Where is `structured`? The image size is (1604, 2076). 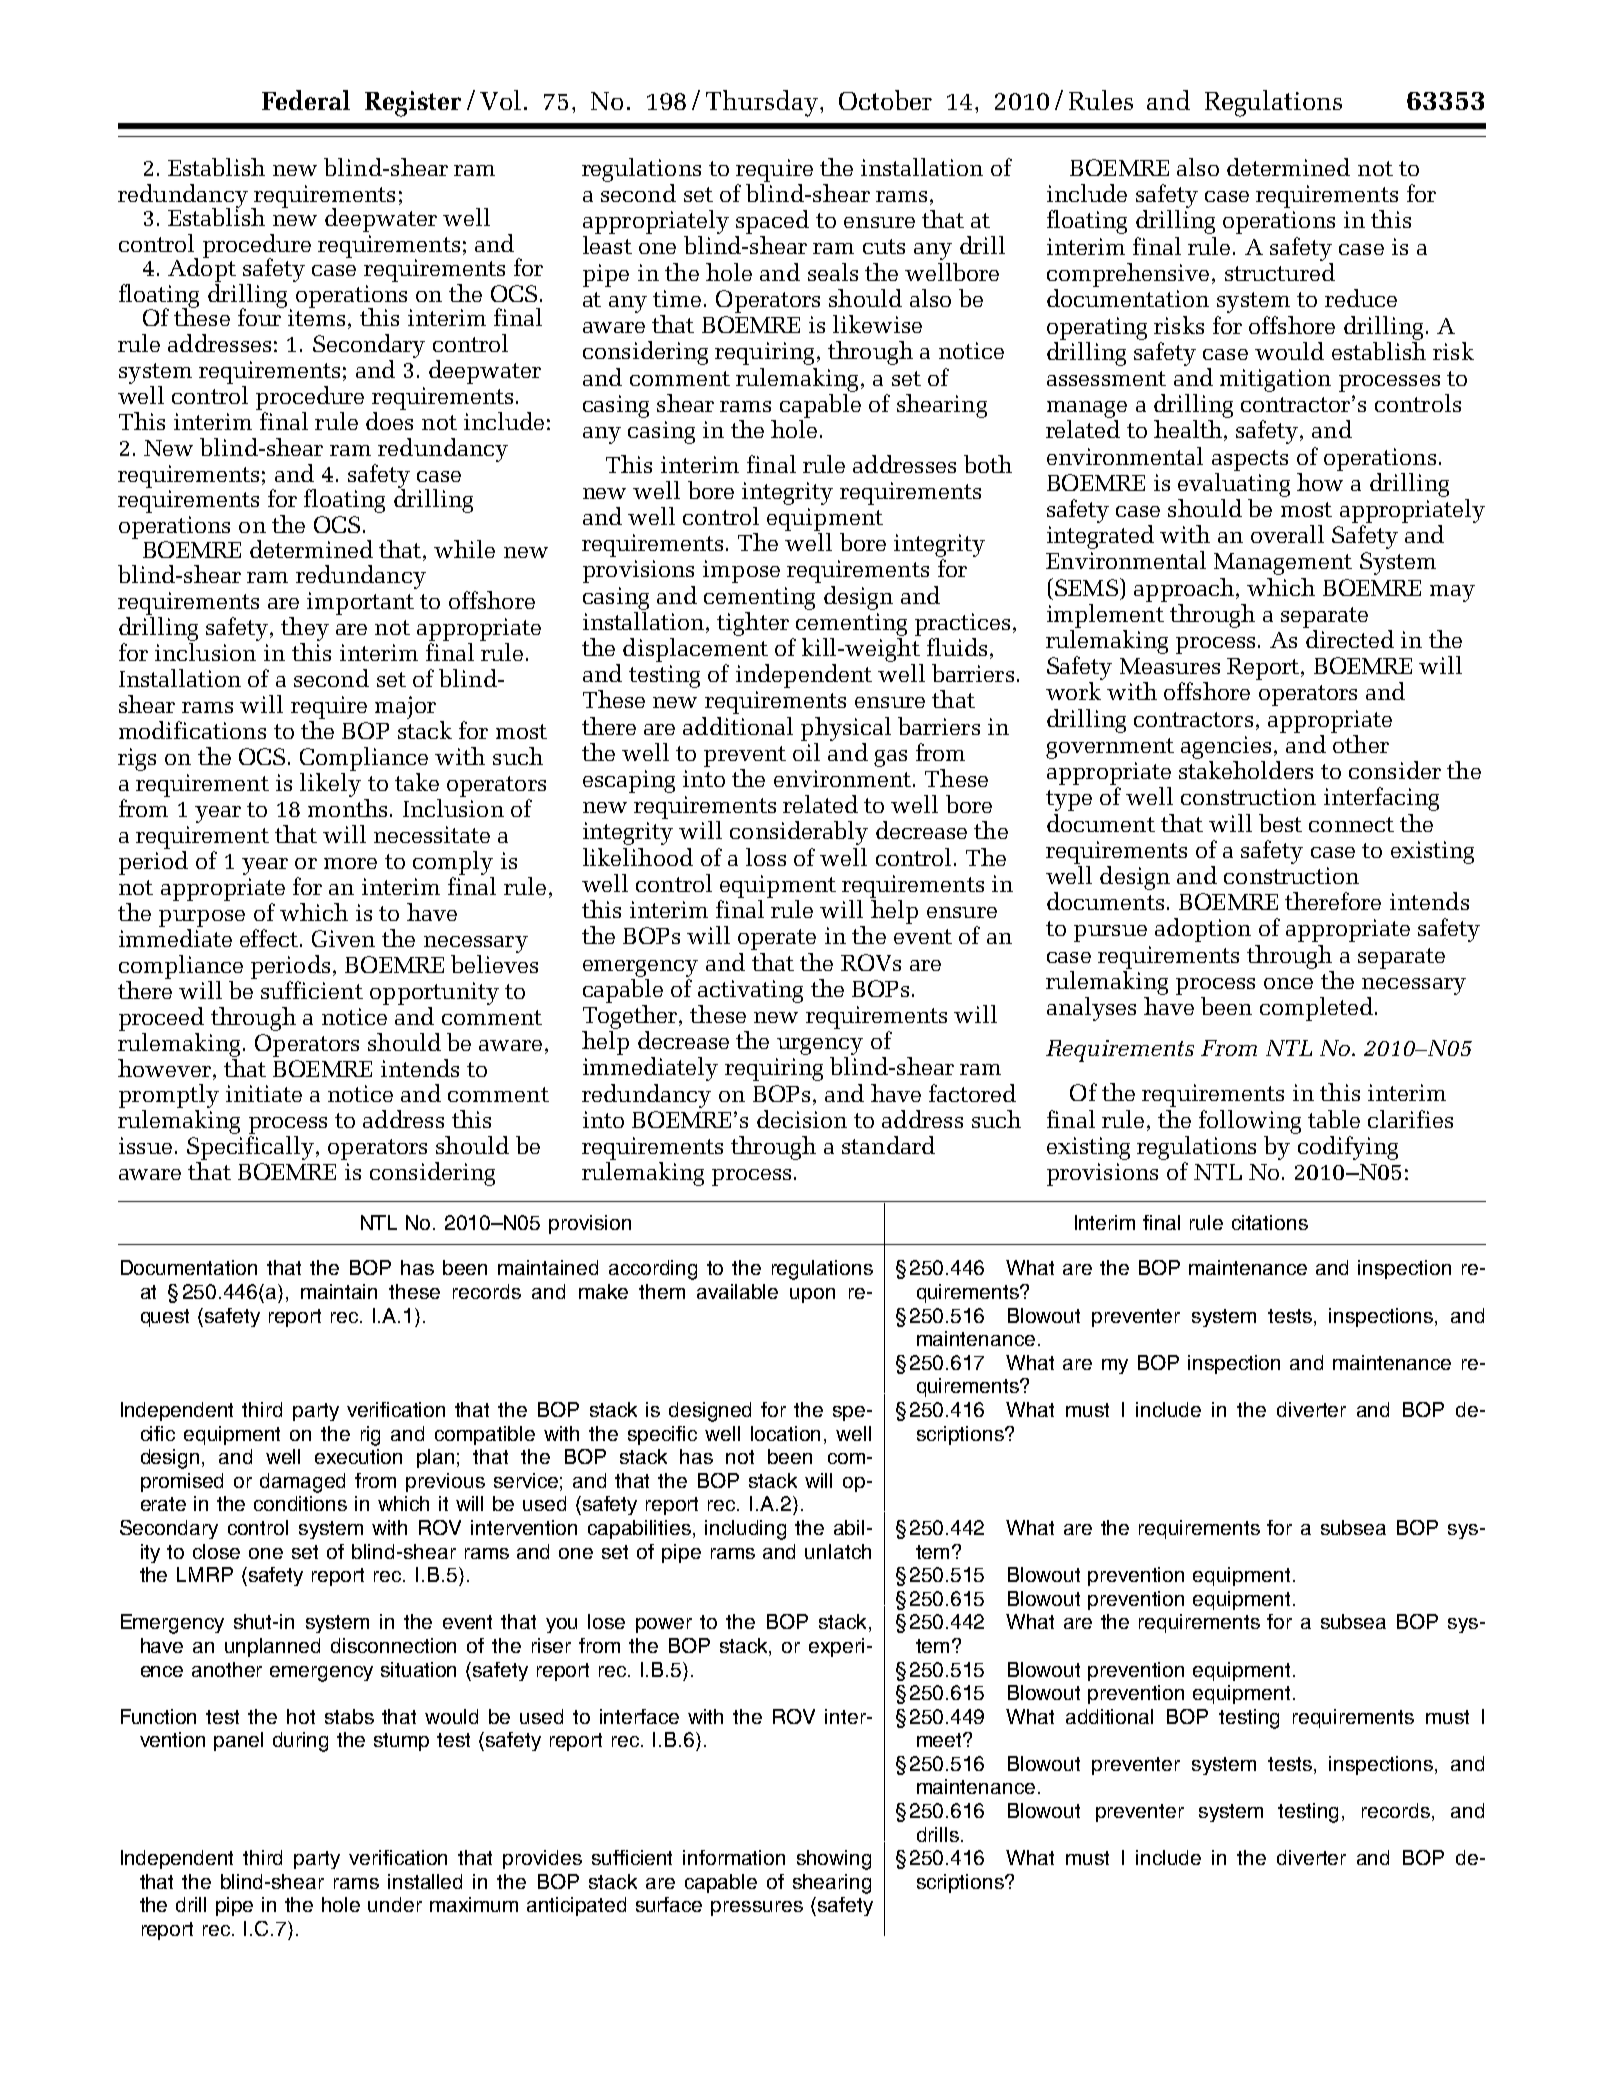
structured is located at coordinates (1280, 272).
